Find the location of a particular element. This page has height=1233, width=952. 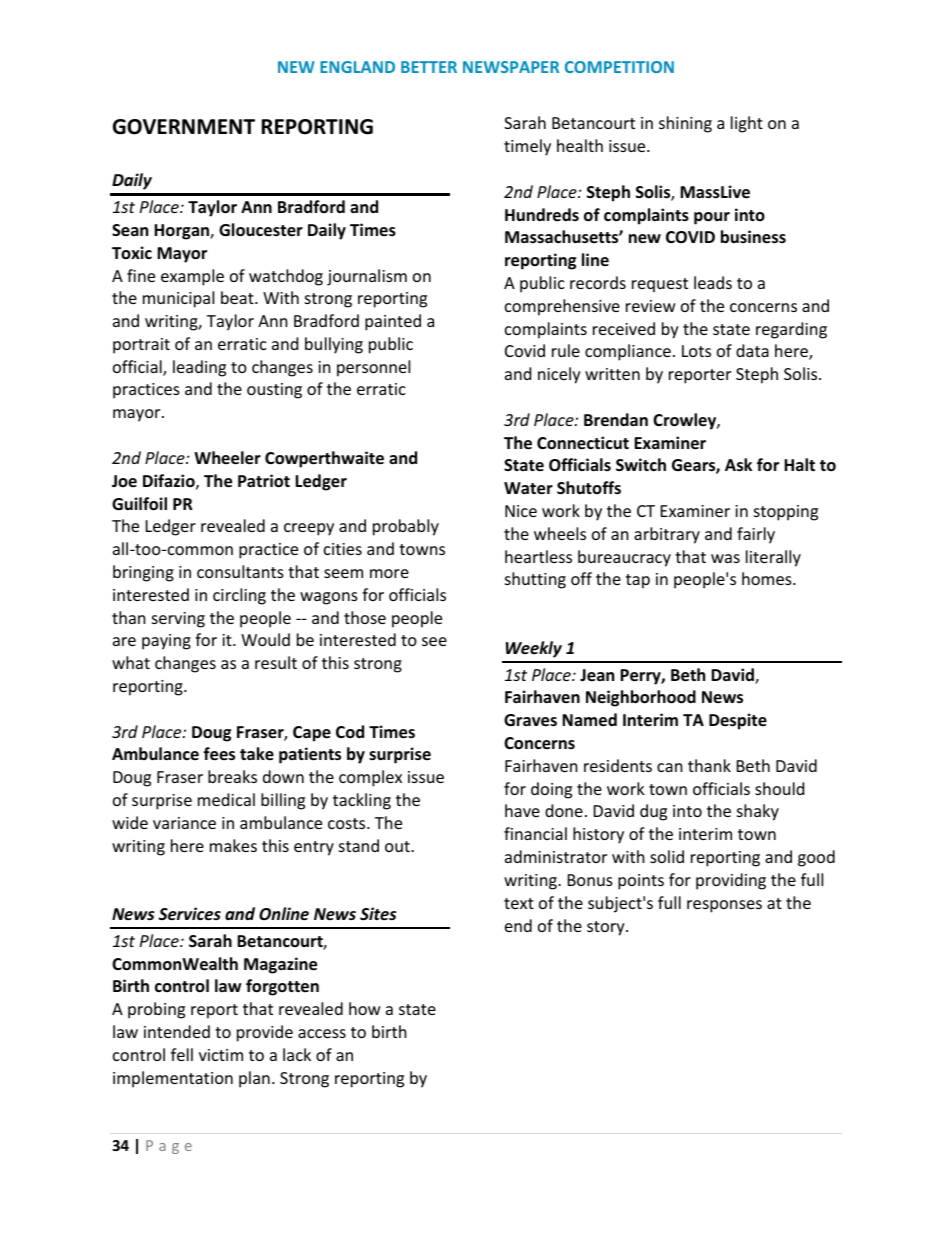

fees is located at coordinates (219, 754).
